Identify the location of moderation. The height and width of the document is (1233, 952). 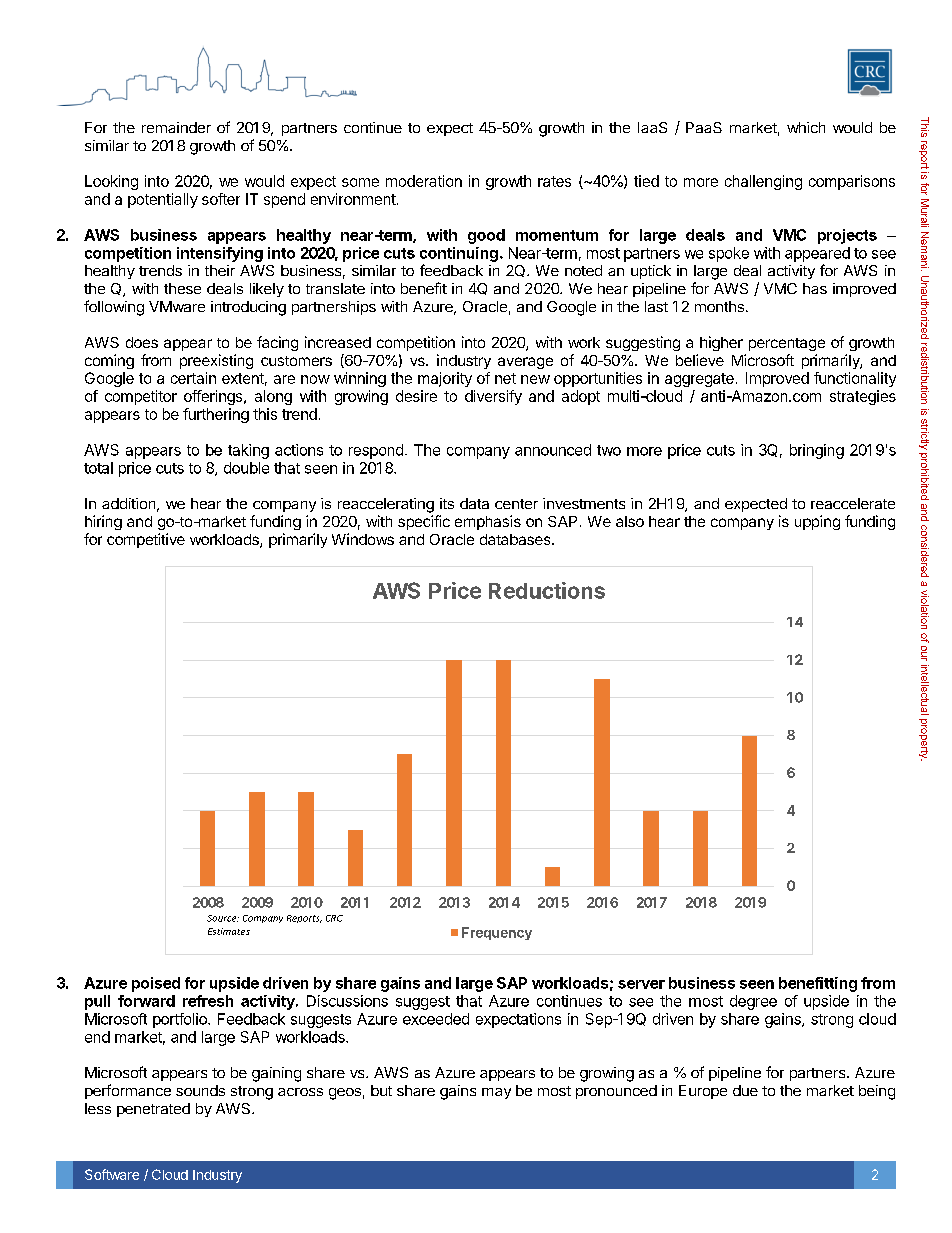
(424, 181).
